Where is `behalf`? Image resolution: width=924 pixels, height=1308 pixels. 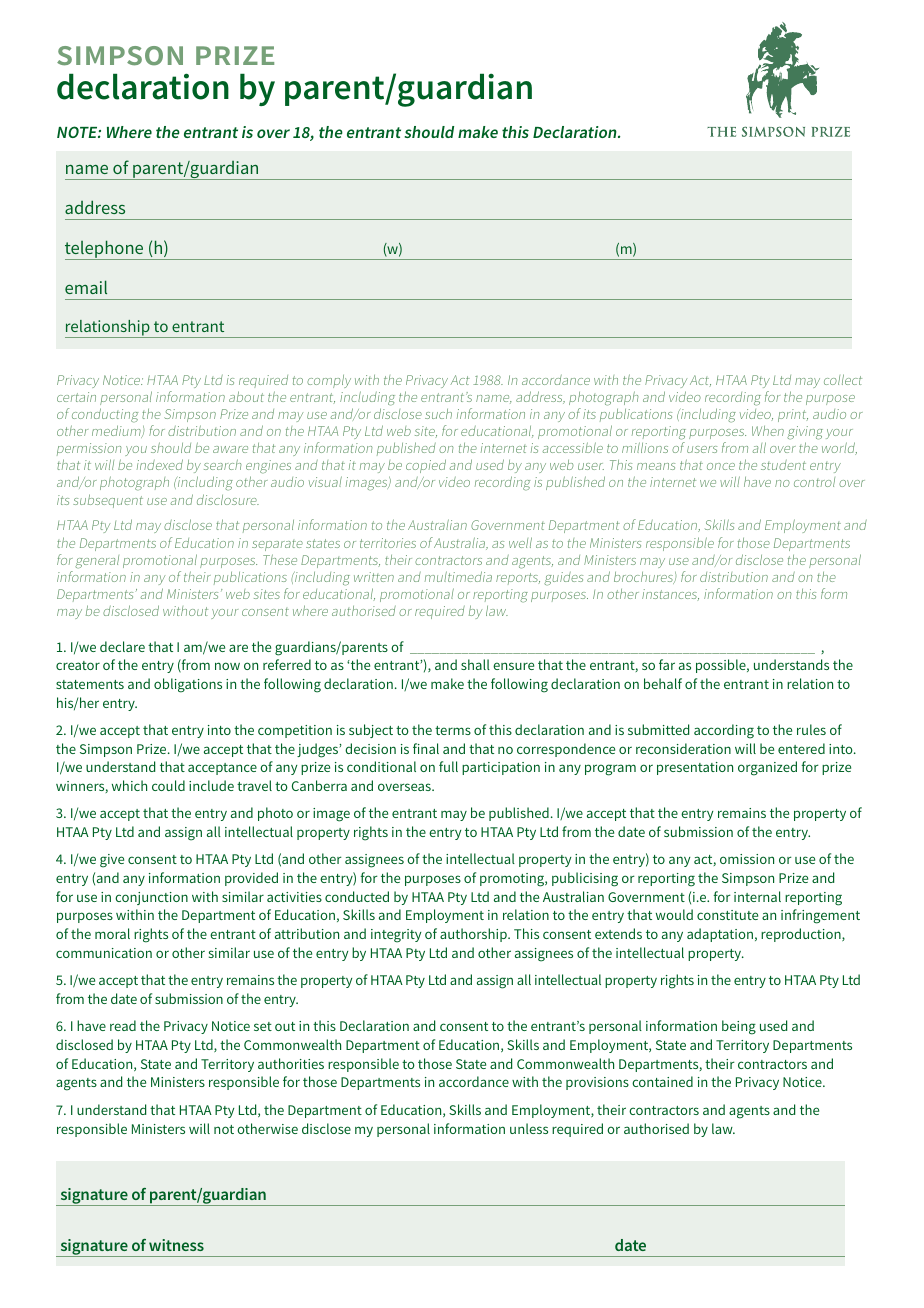
behalf is located at coordinates (663, 683).
